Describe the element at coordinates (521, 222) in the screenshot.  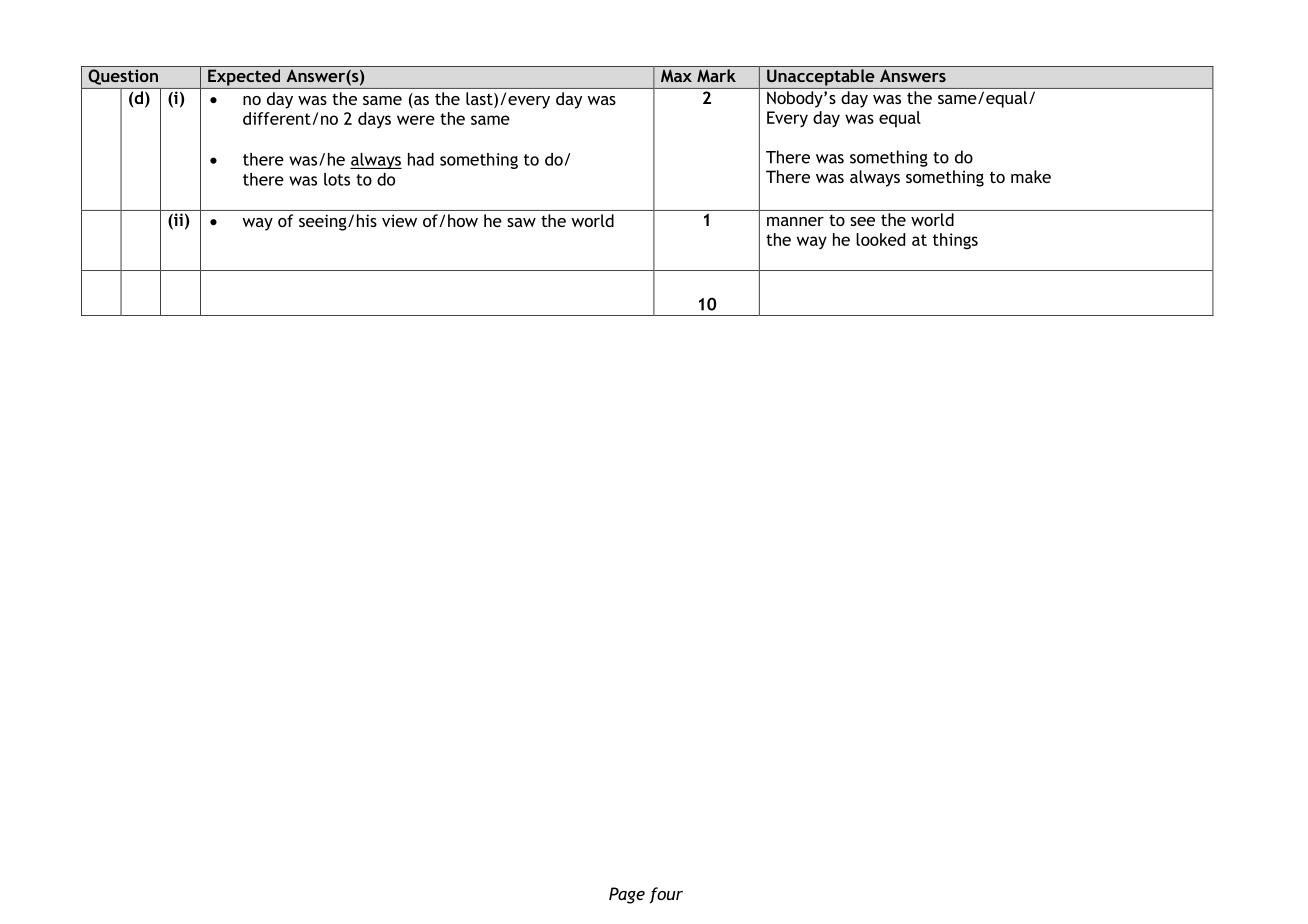
I see `saw` at that location.
